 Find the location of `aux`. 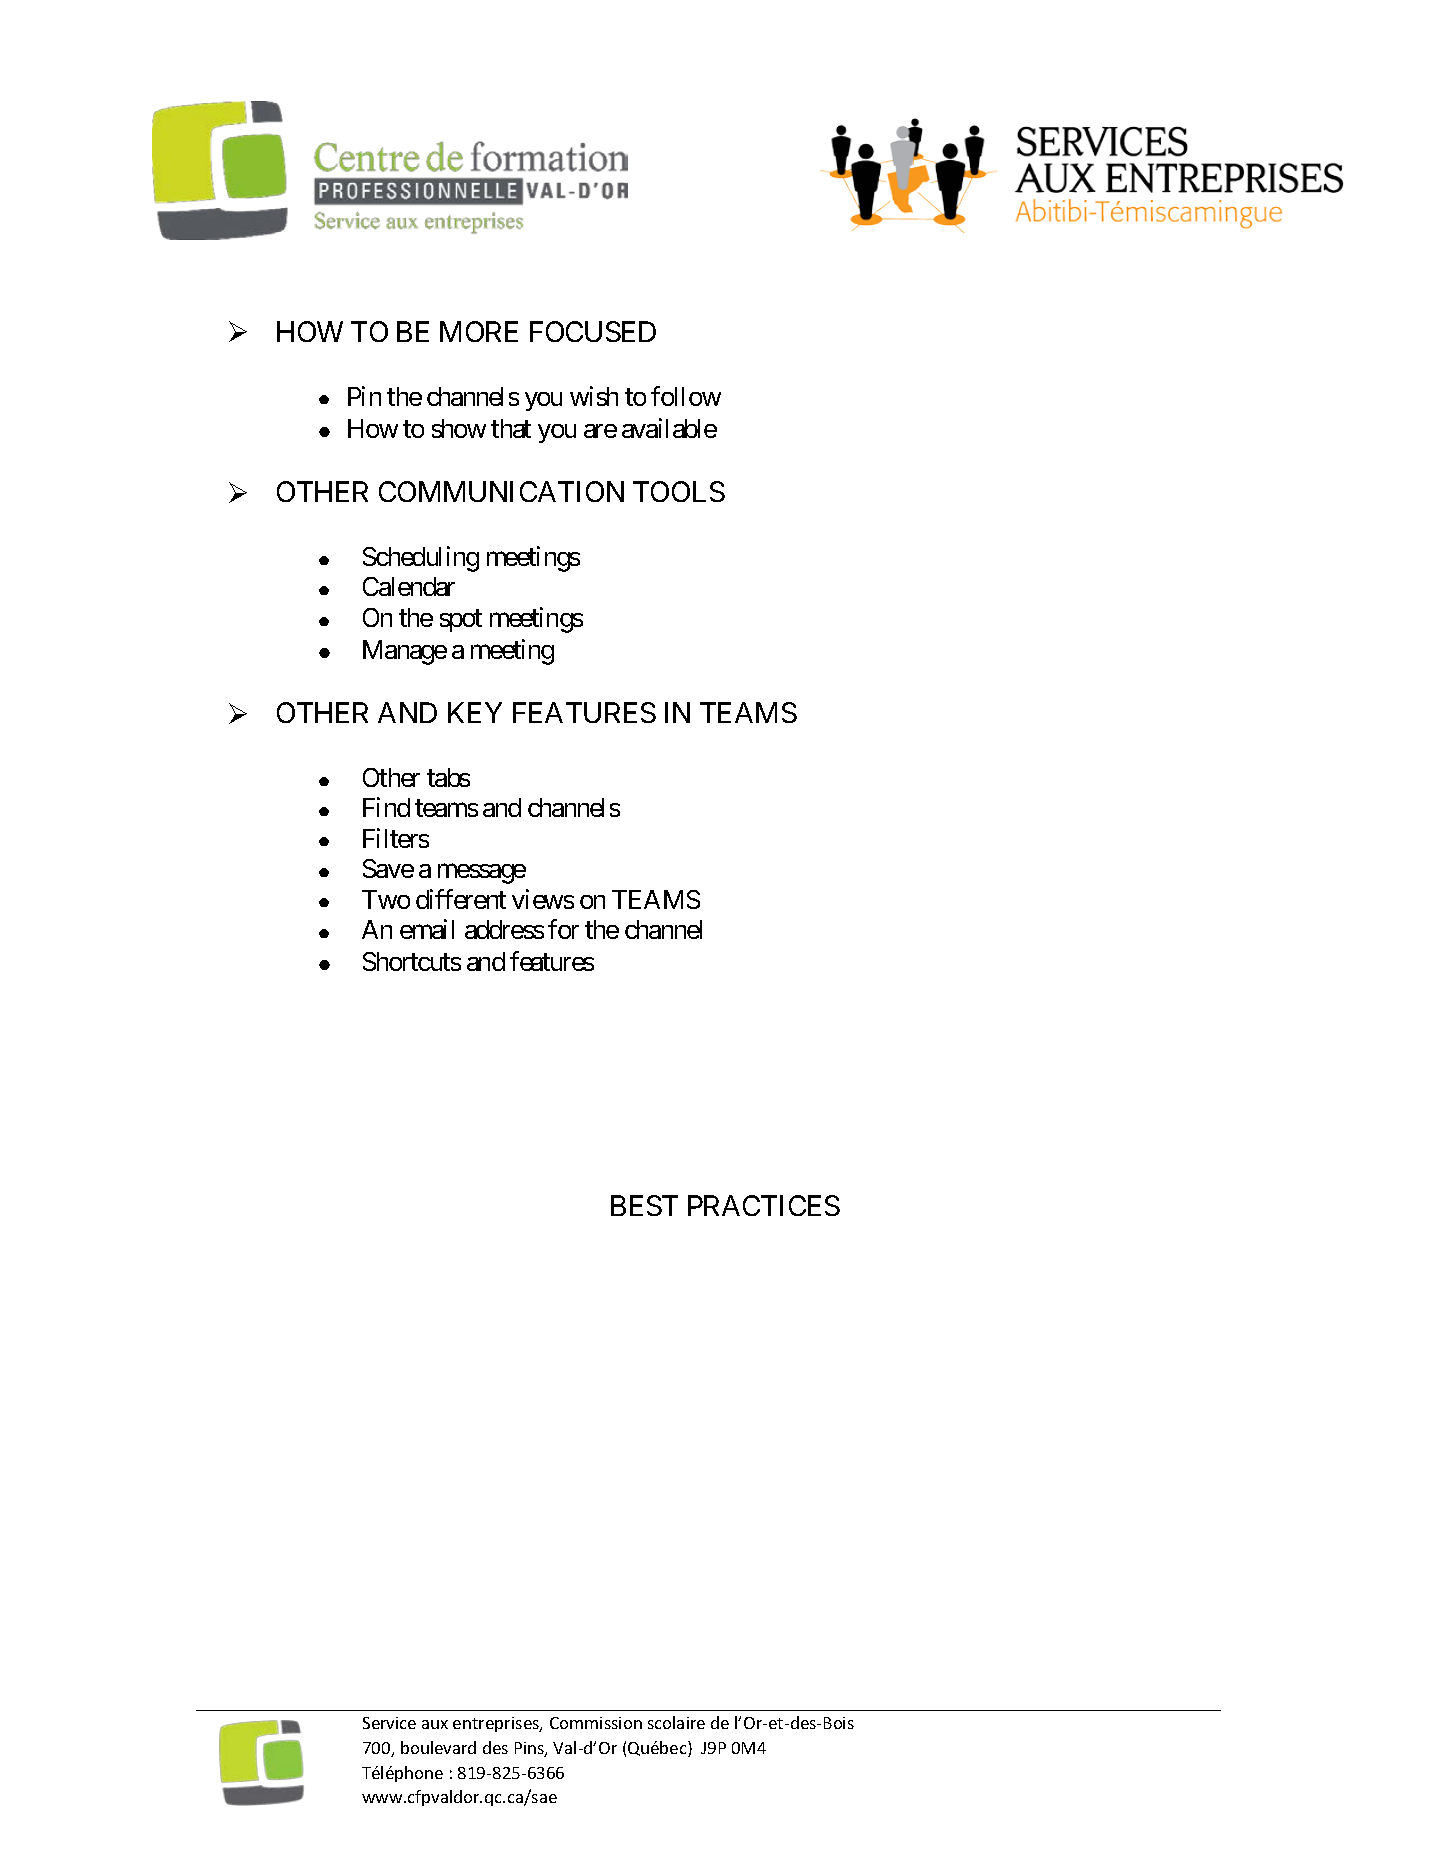

aux is located at coordinates (435, 1724).
